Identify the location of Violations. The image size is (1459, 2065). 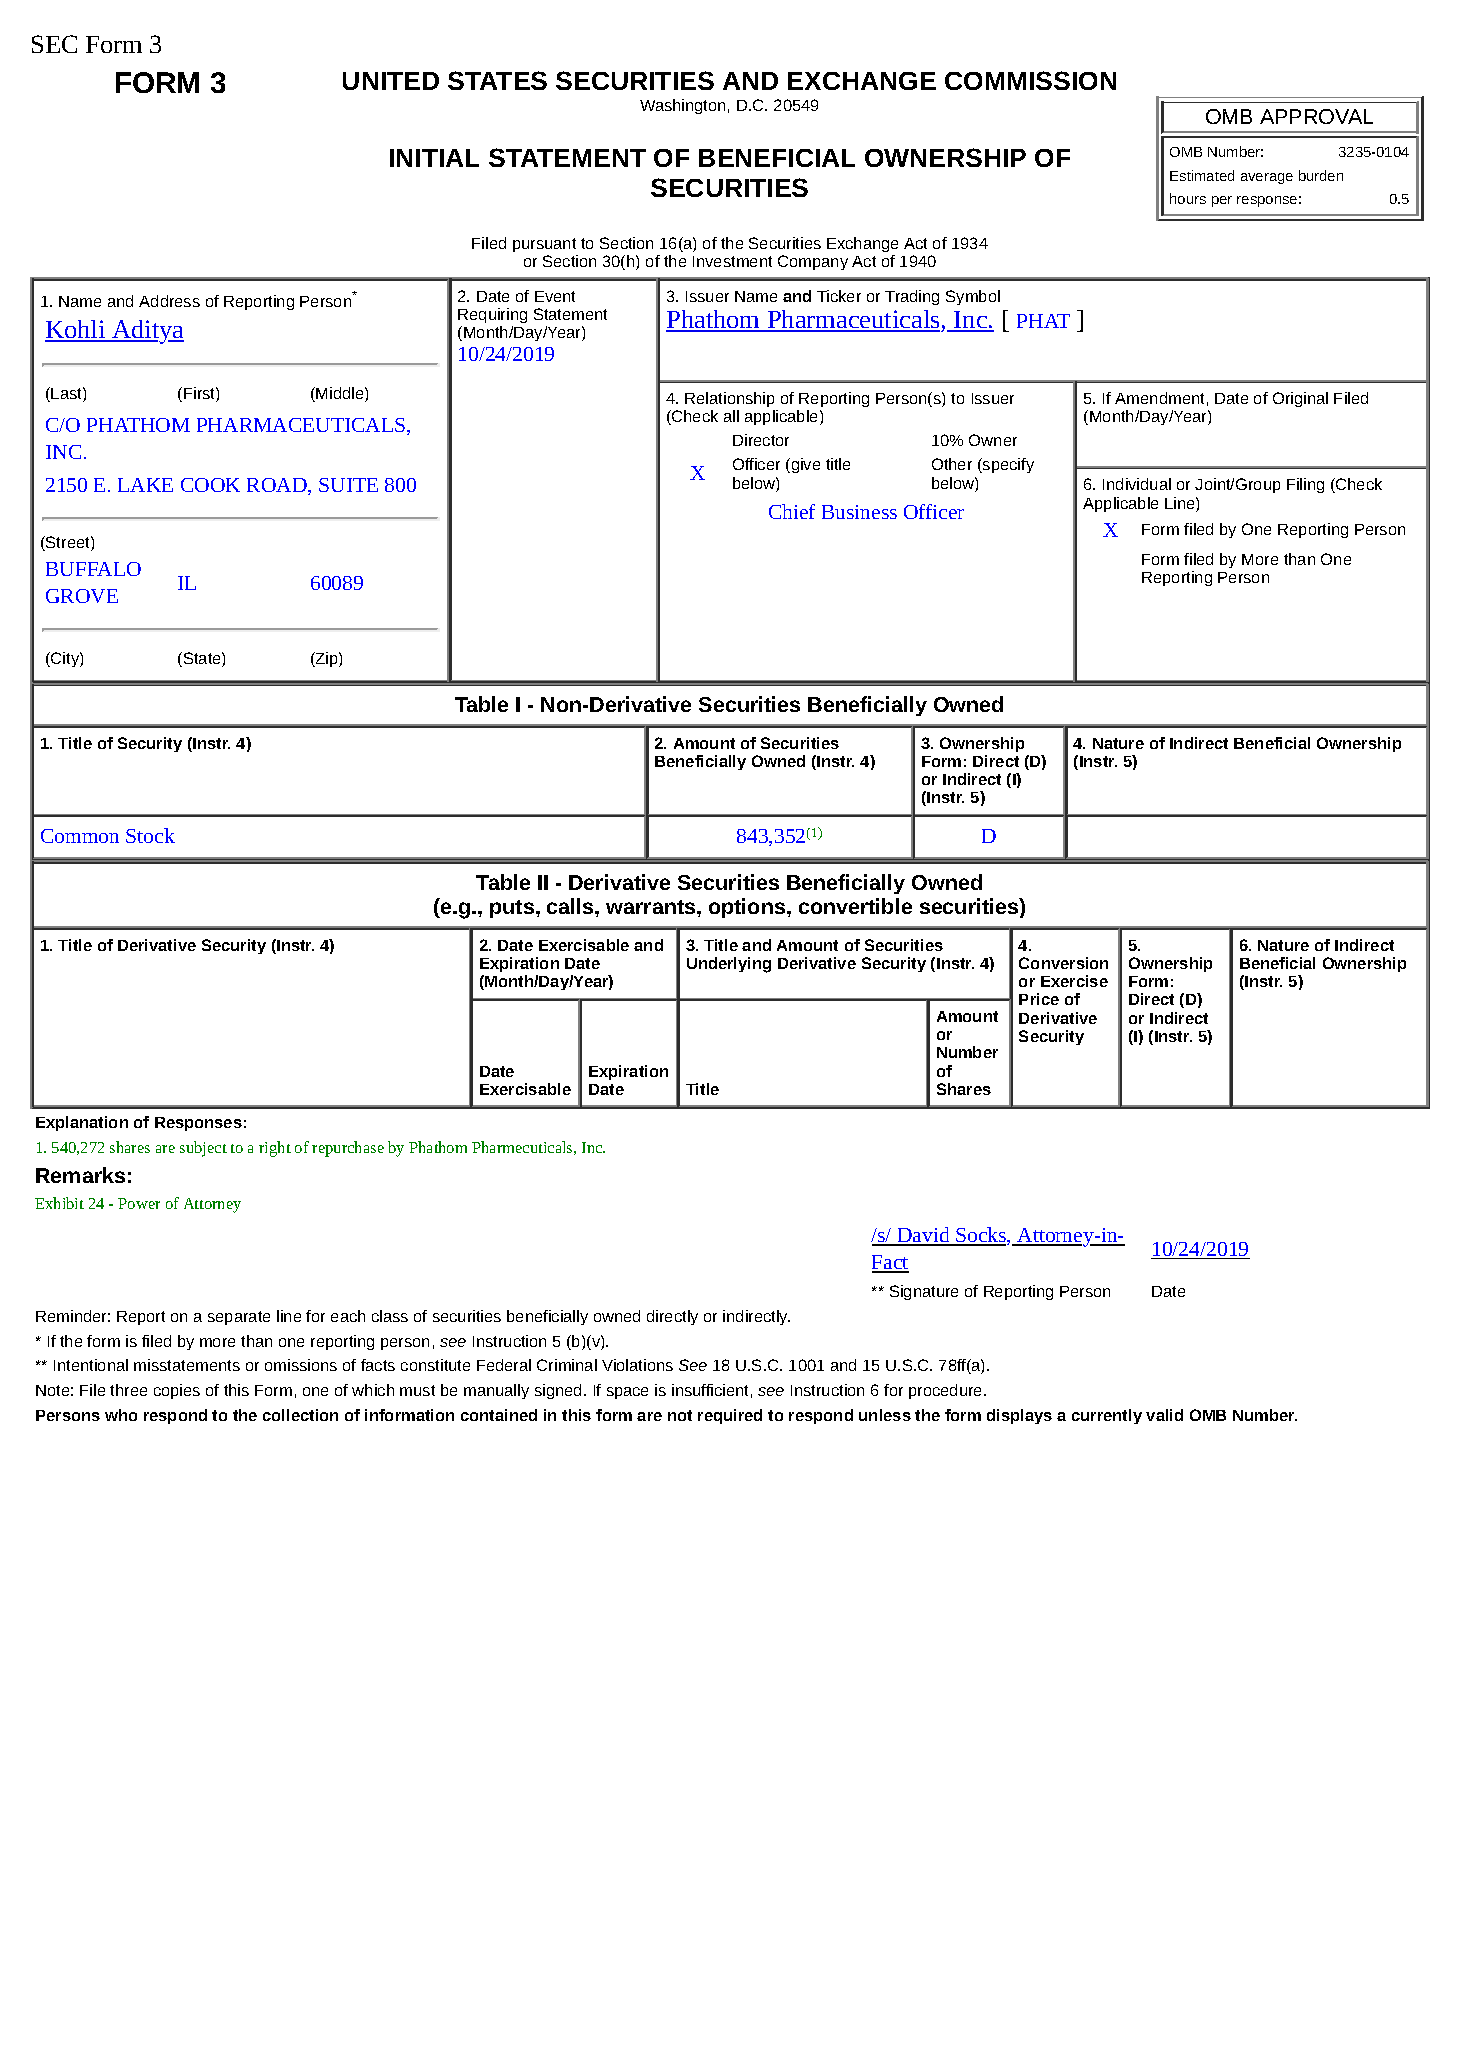
(637, 1365).
